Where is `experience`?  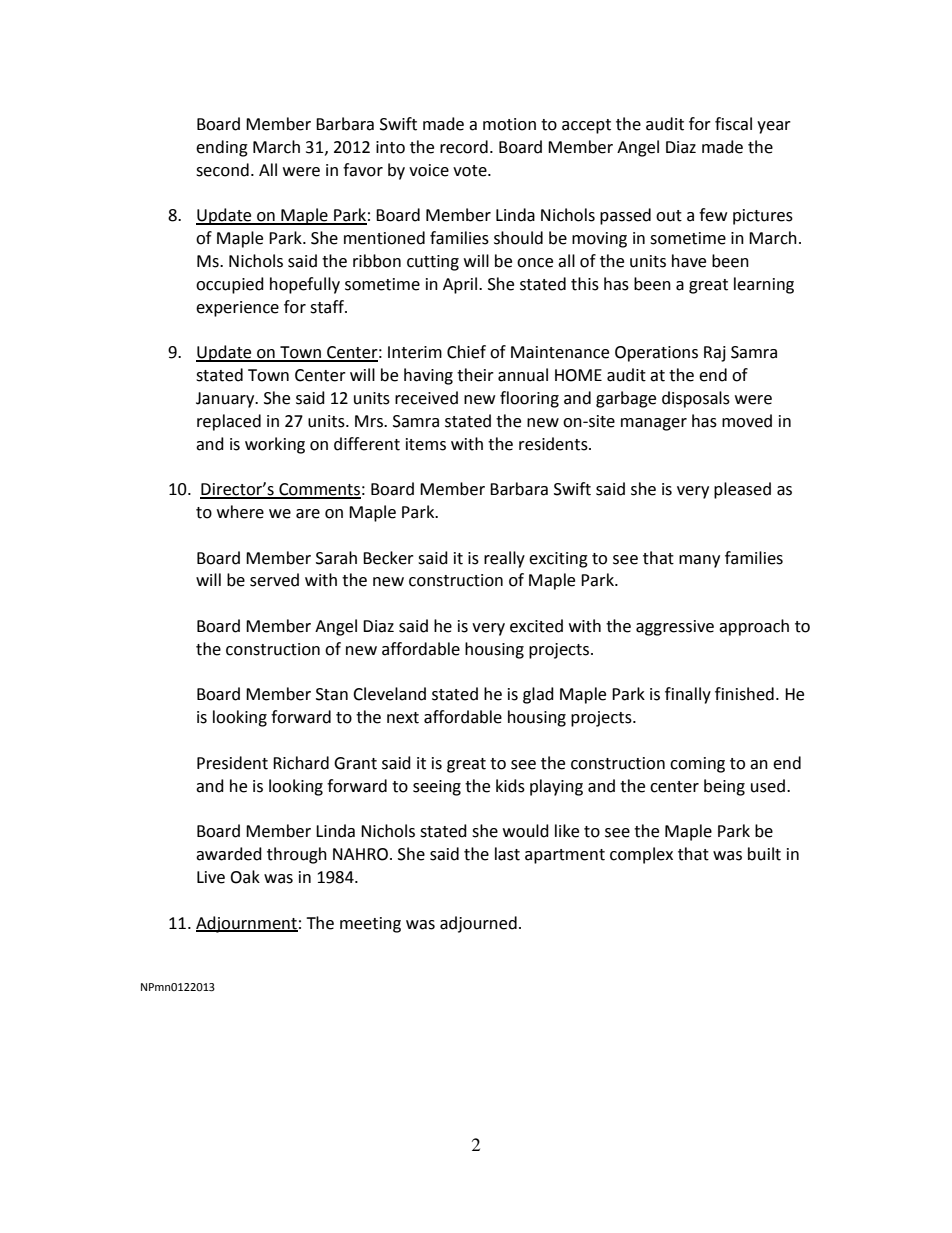 experience is located at coordinates (237, 309).
